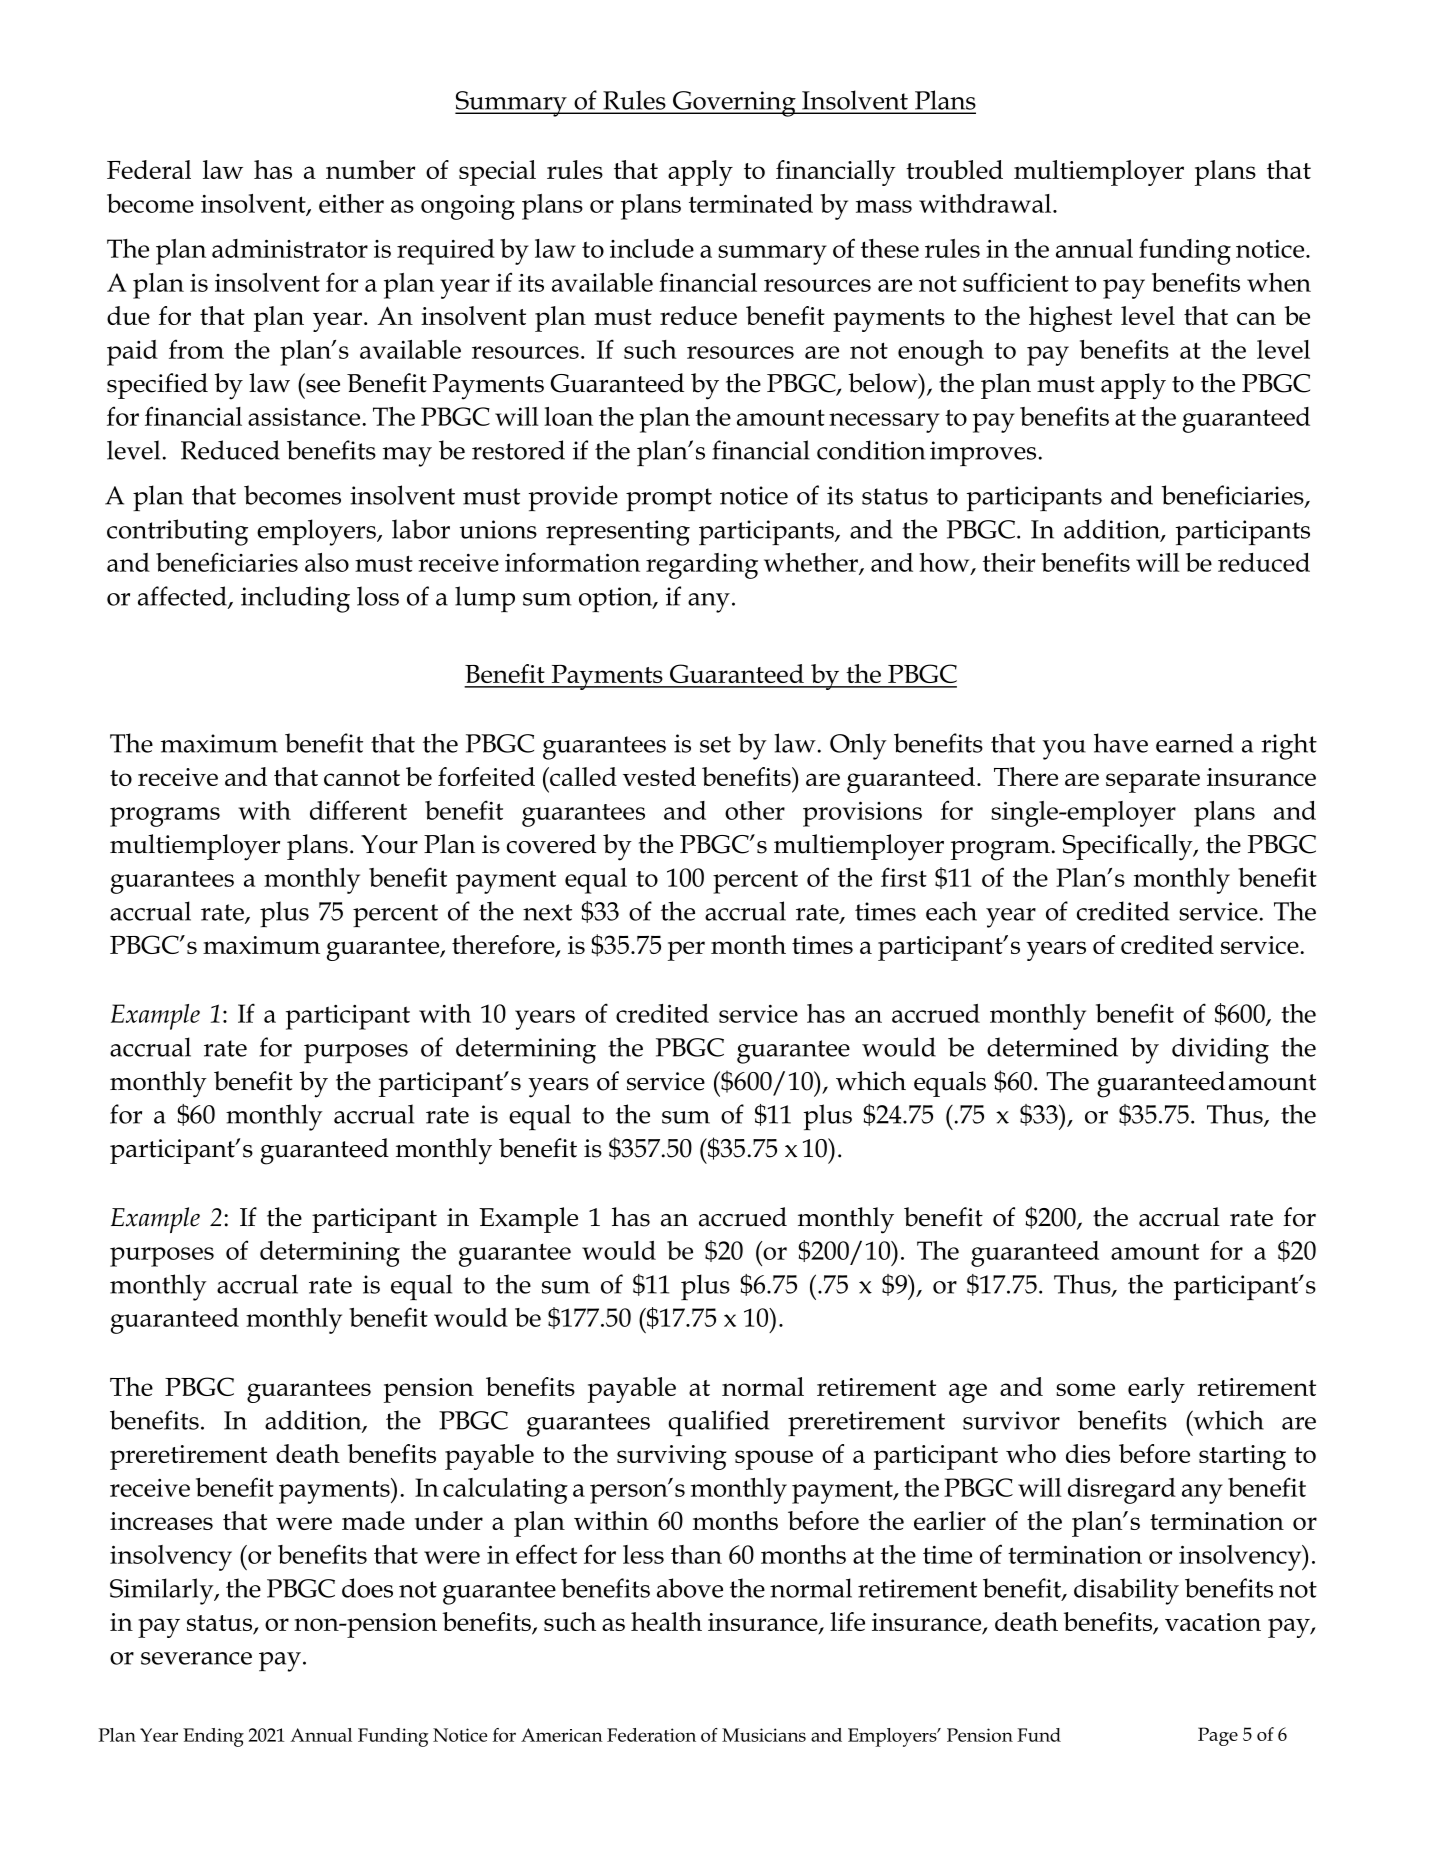 The image size is (1432, 1853). I want to click on also, so click(327, 562).
